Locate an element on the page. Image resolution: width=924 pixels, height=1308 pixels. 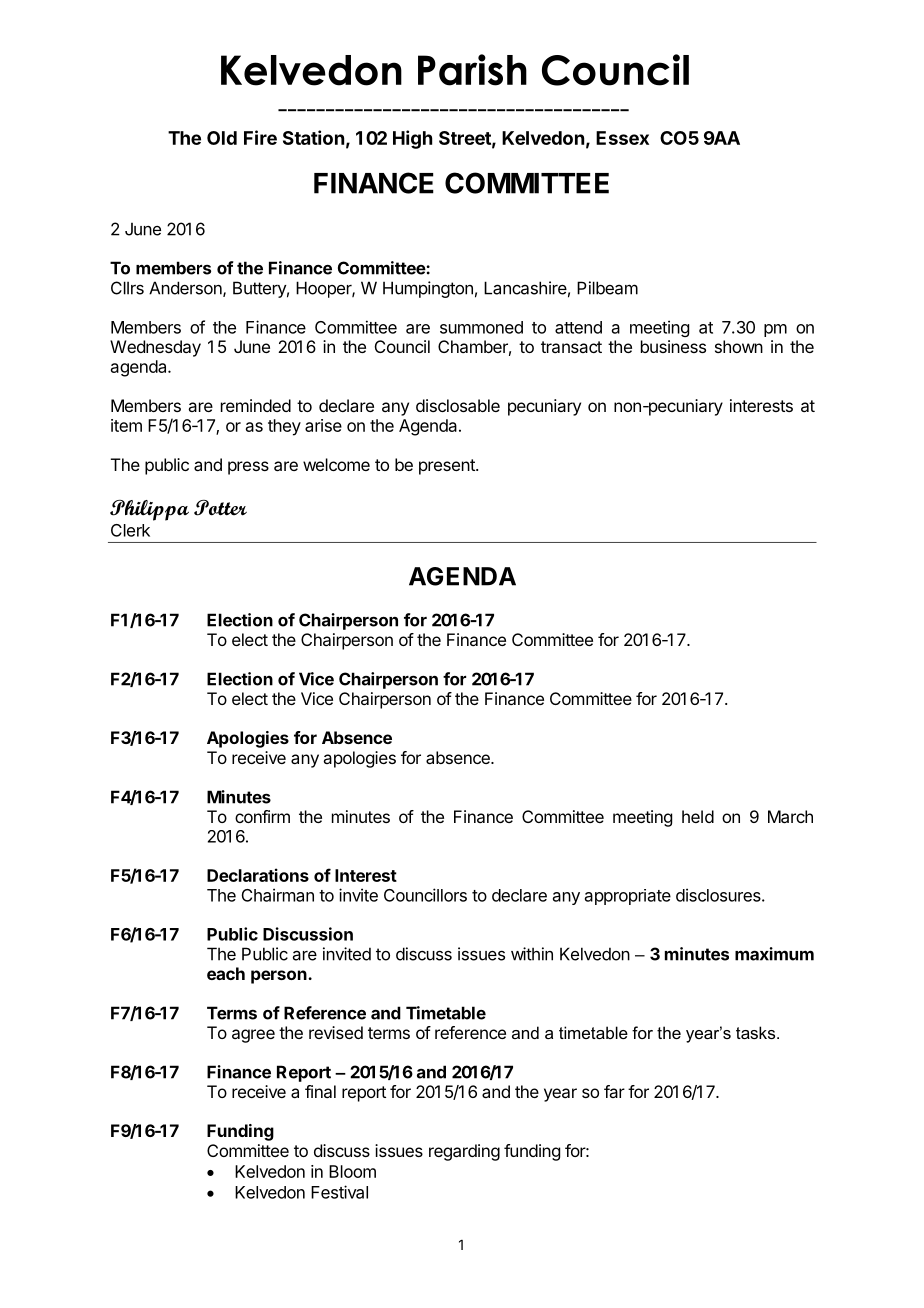
present is located at coordinates (448, 467).
